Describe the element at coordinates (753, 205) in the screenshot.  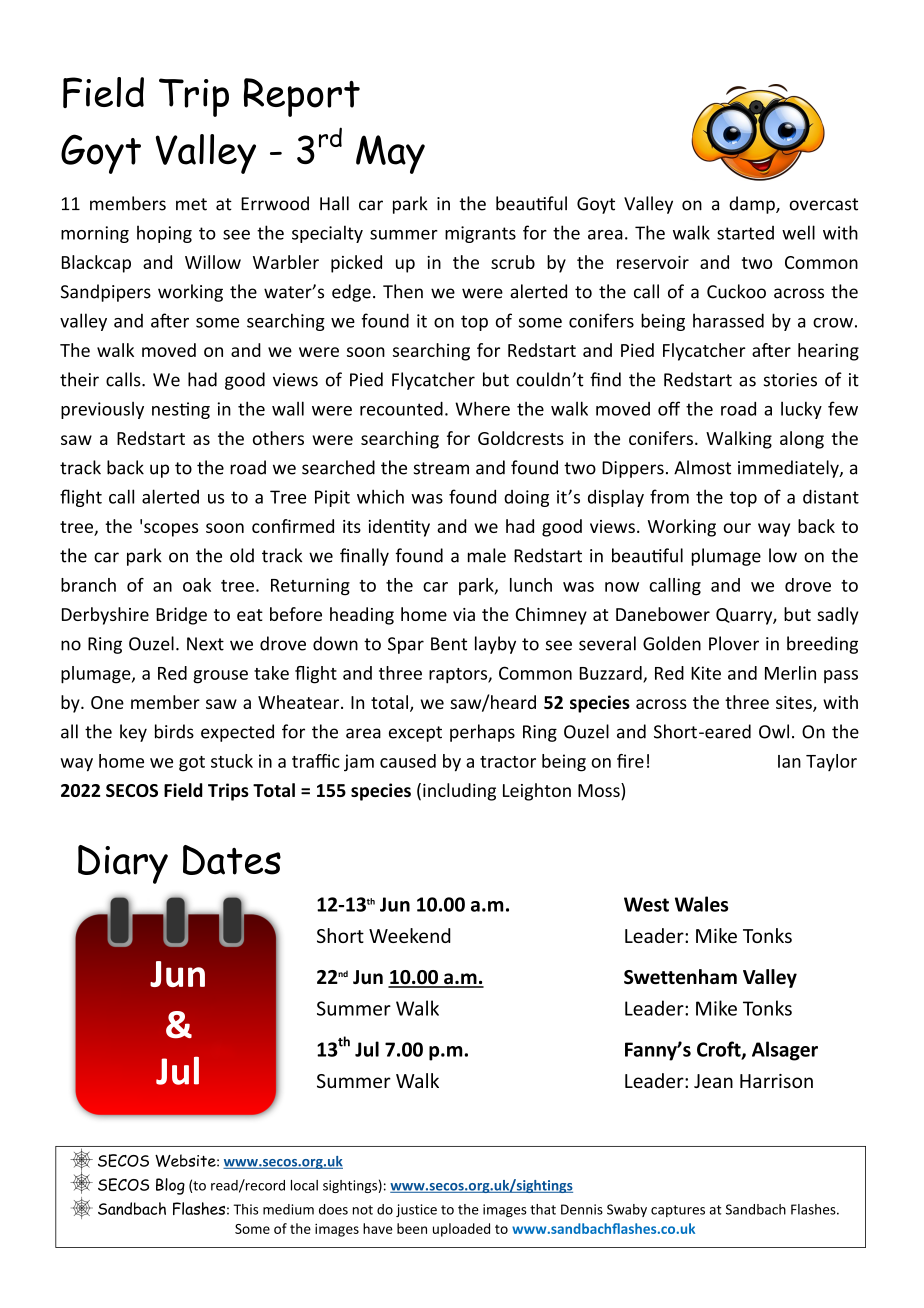
I see `damp` at that location.
